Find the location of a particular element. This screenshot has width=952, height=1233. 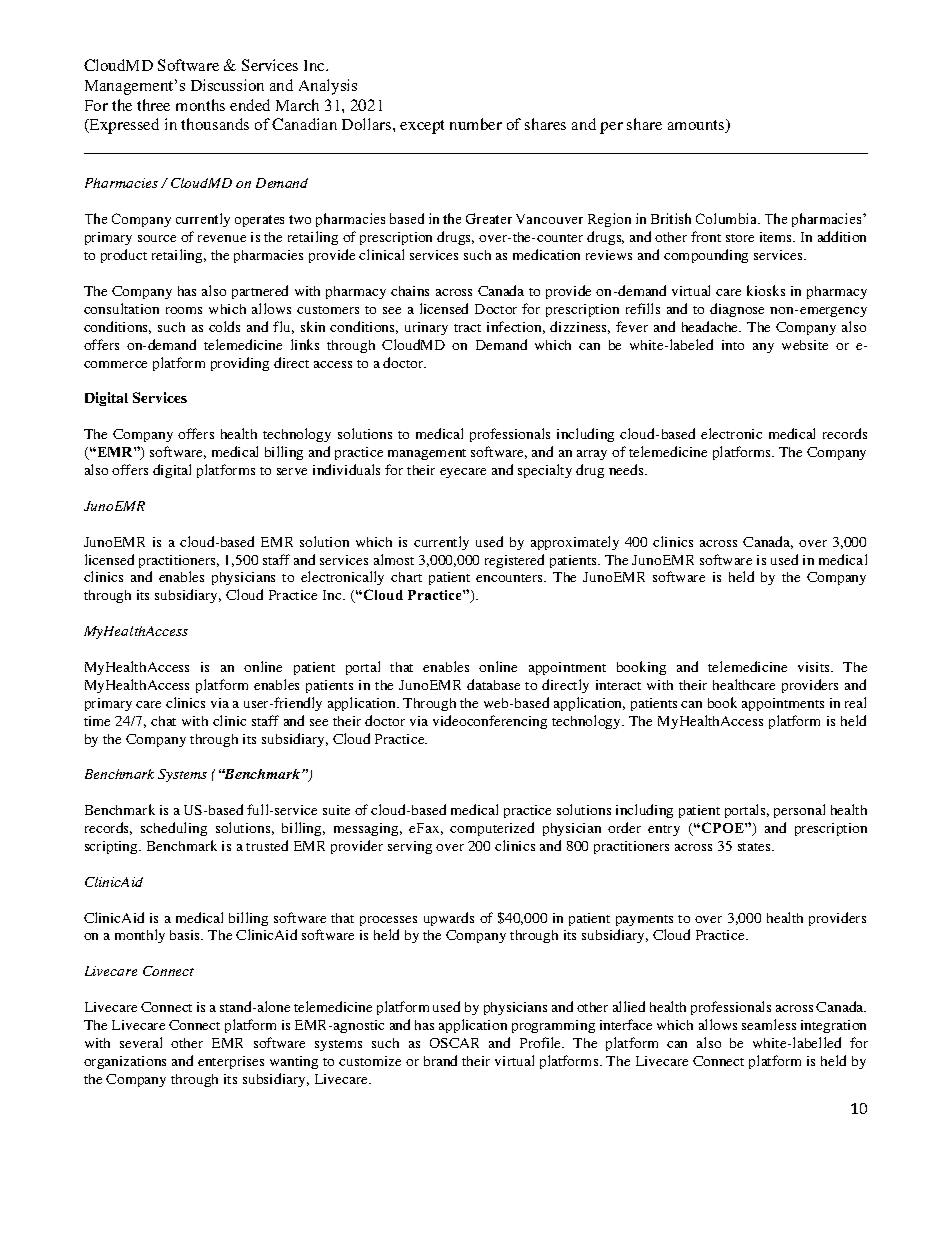

scheduling is located at coordinates (174, 829).
